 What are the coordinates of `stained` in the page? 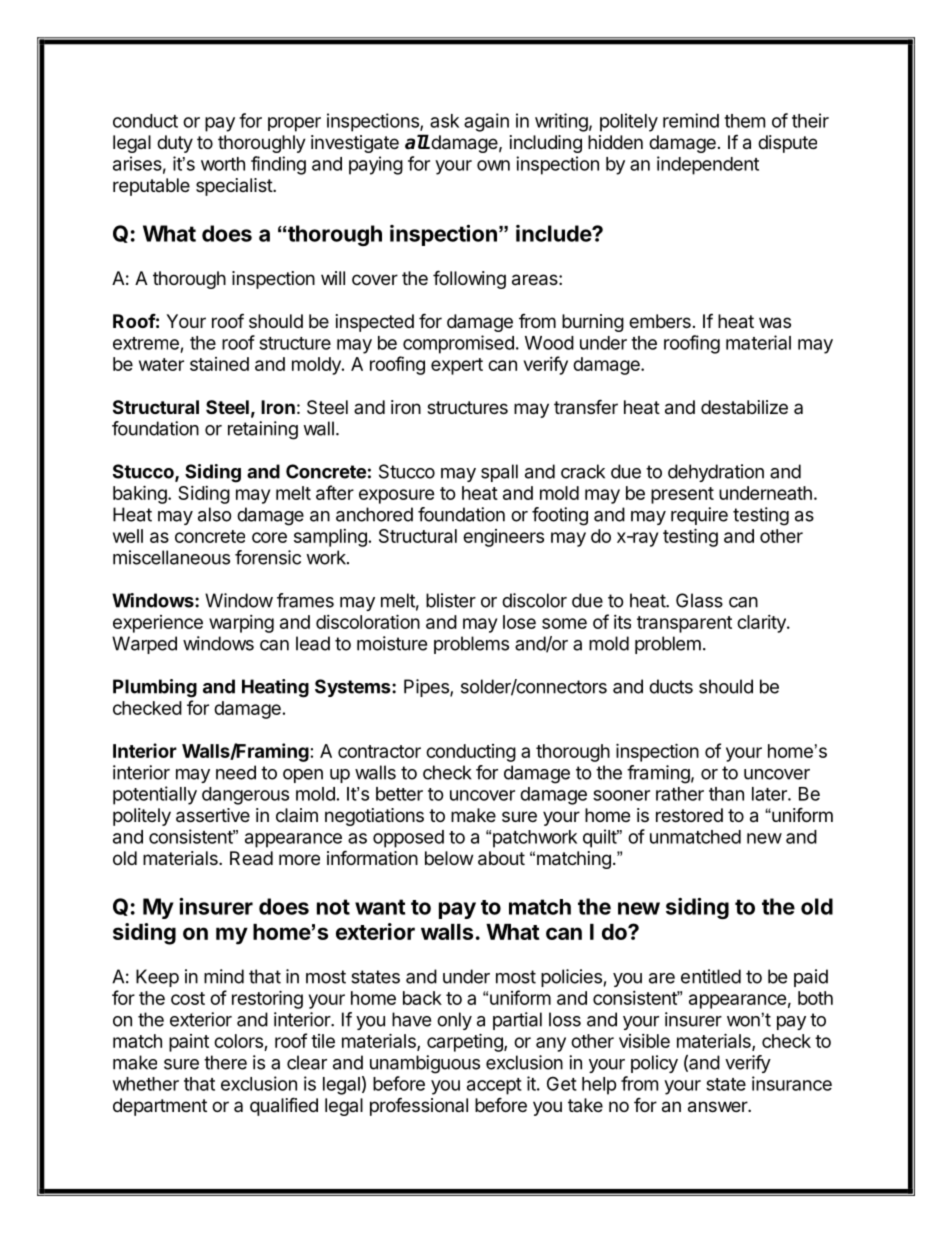 It's located at (219, 364).
